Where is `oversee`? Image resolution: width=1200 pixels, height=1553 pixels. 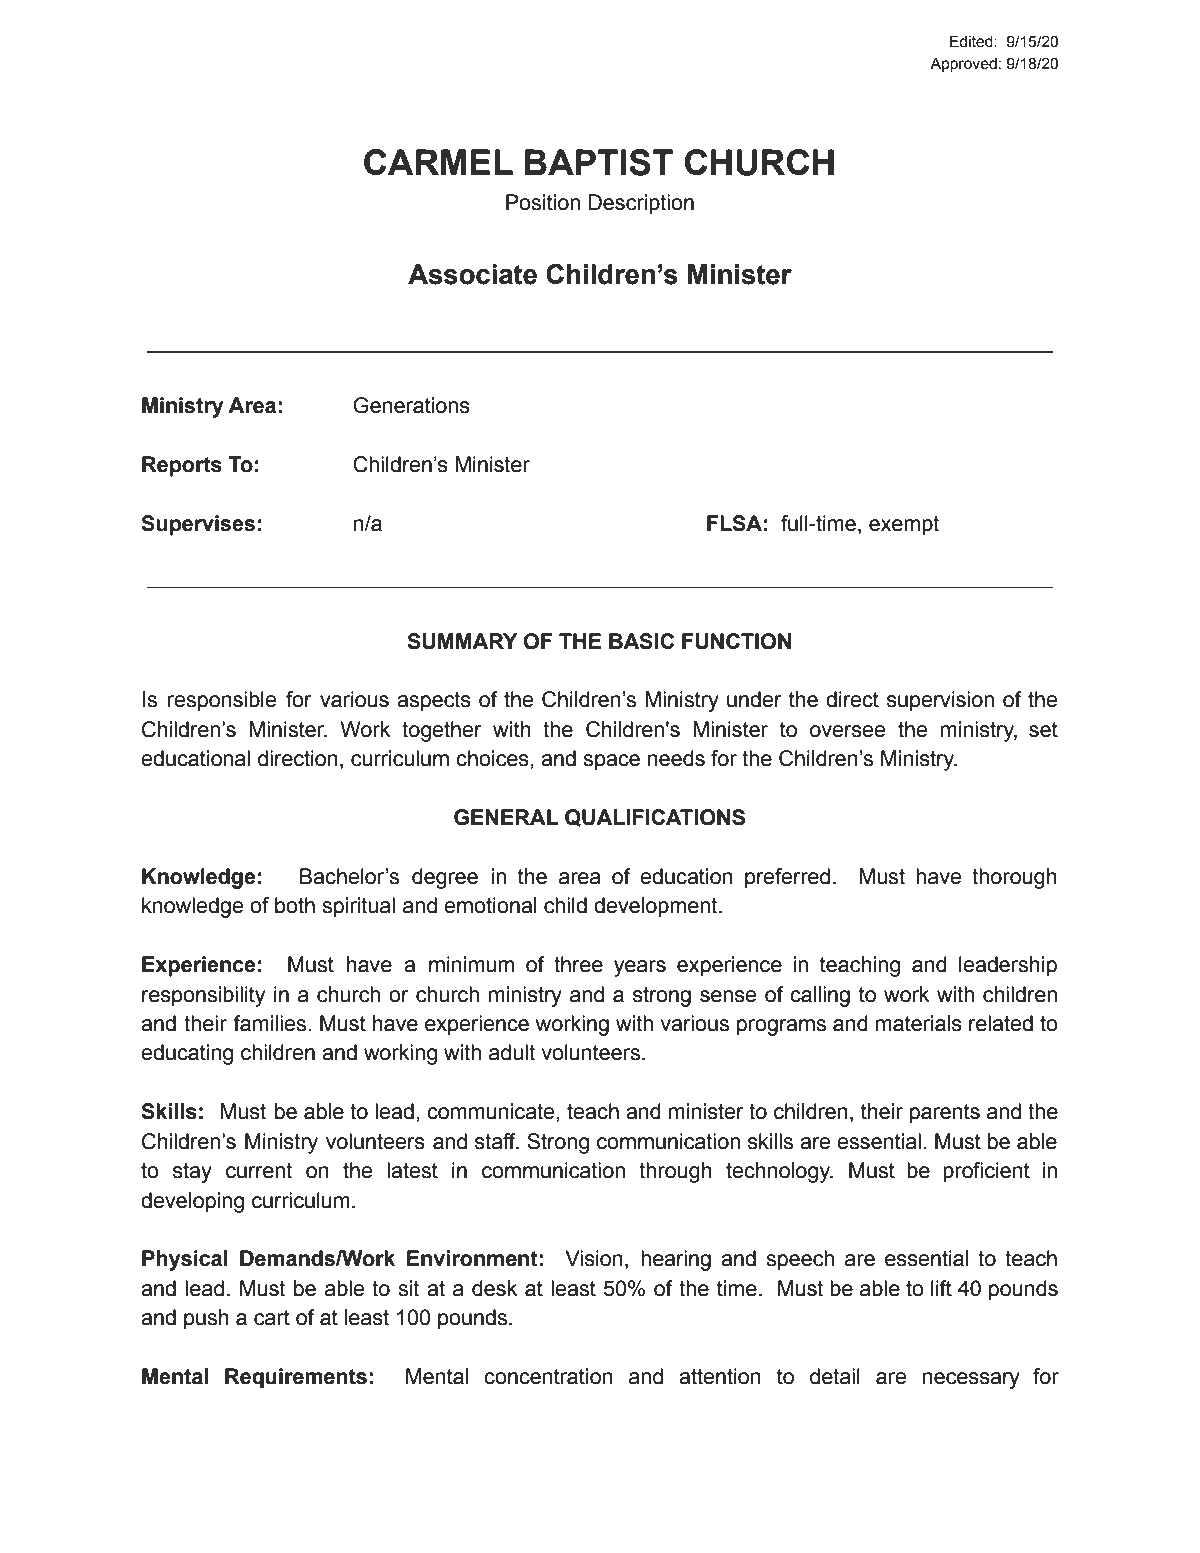 oversee is located at coordinates (847, 731).
